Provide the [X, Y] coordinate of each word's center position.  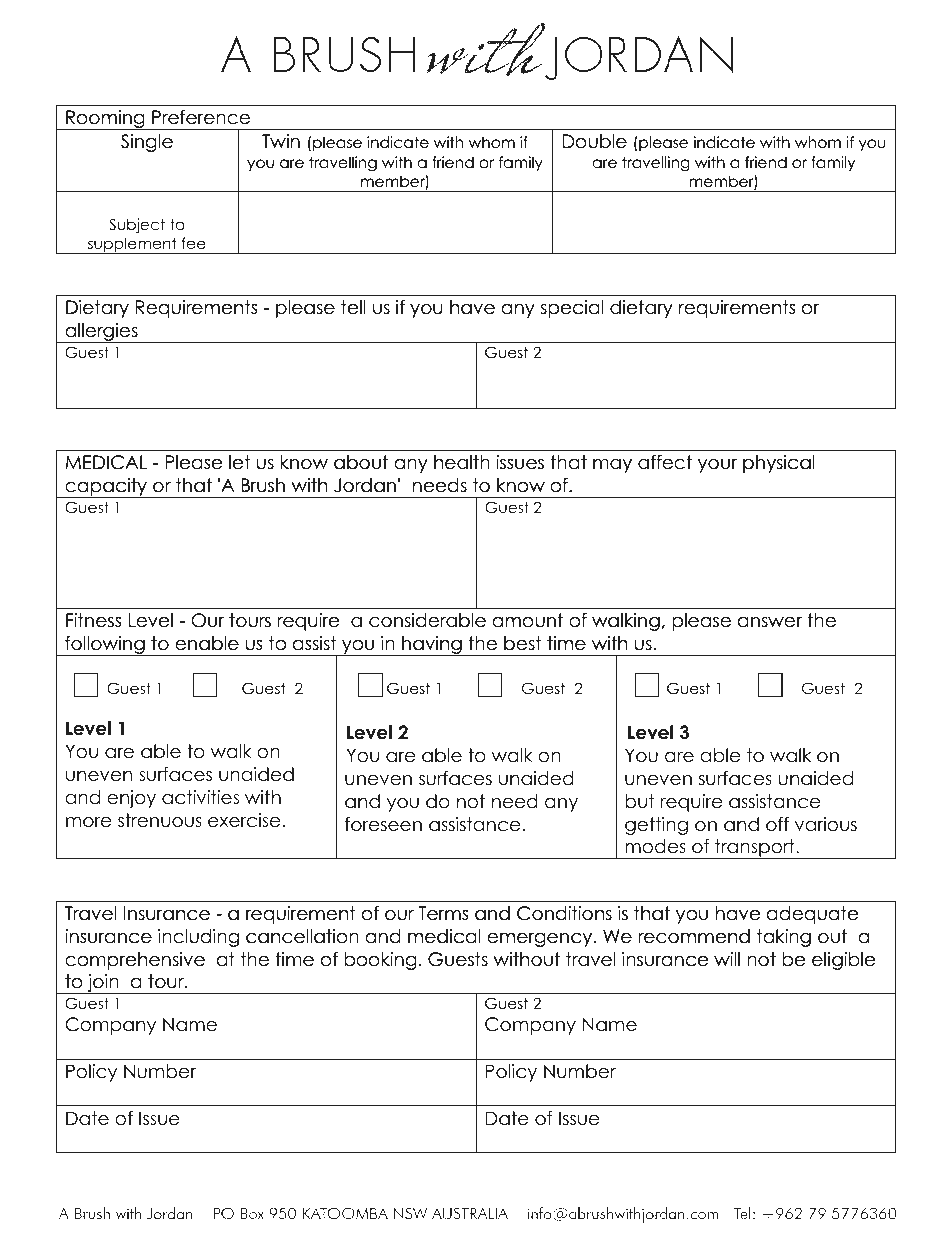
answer [770, 622]
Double [595, 141]
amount [527, 620]
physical [779, 464]
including [198, 938]
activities [200, 797]
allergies [101, 333]
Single [147, 143]
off [777, 824]
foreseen [383, 824]
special [572, 309]
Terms [443, 913]
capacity [106, 488]
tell [353, 307]
